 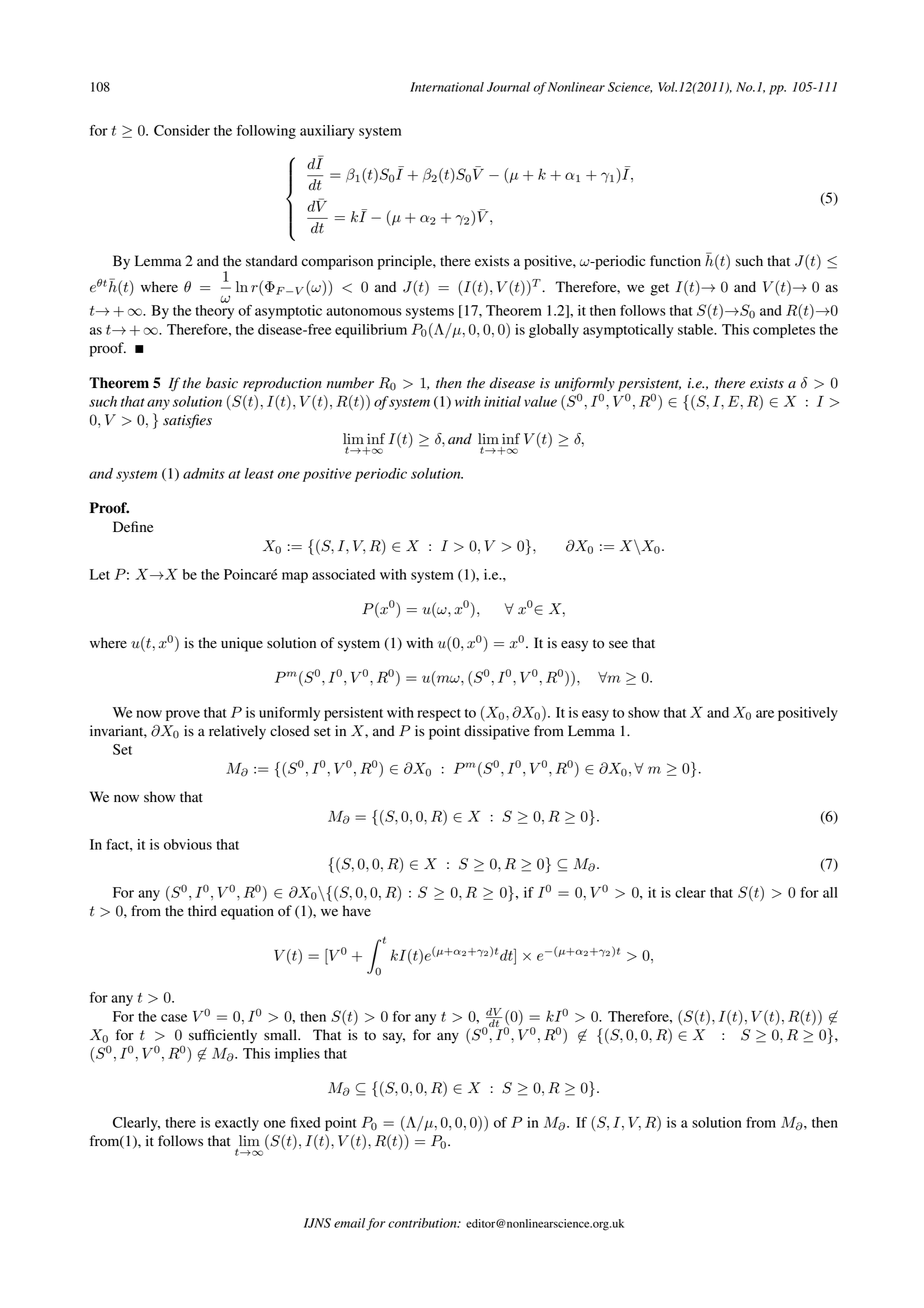 I want to click on equilibrium, so click(x=371, y=331).
